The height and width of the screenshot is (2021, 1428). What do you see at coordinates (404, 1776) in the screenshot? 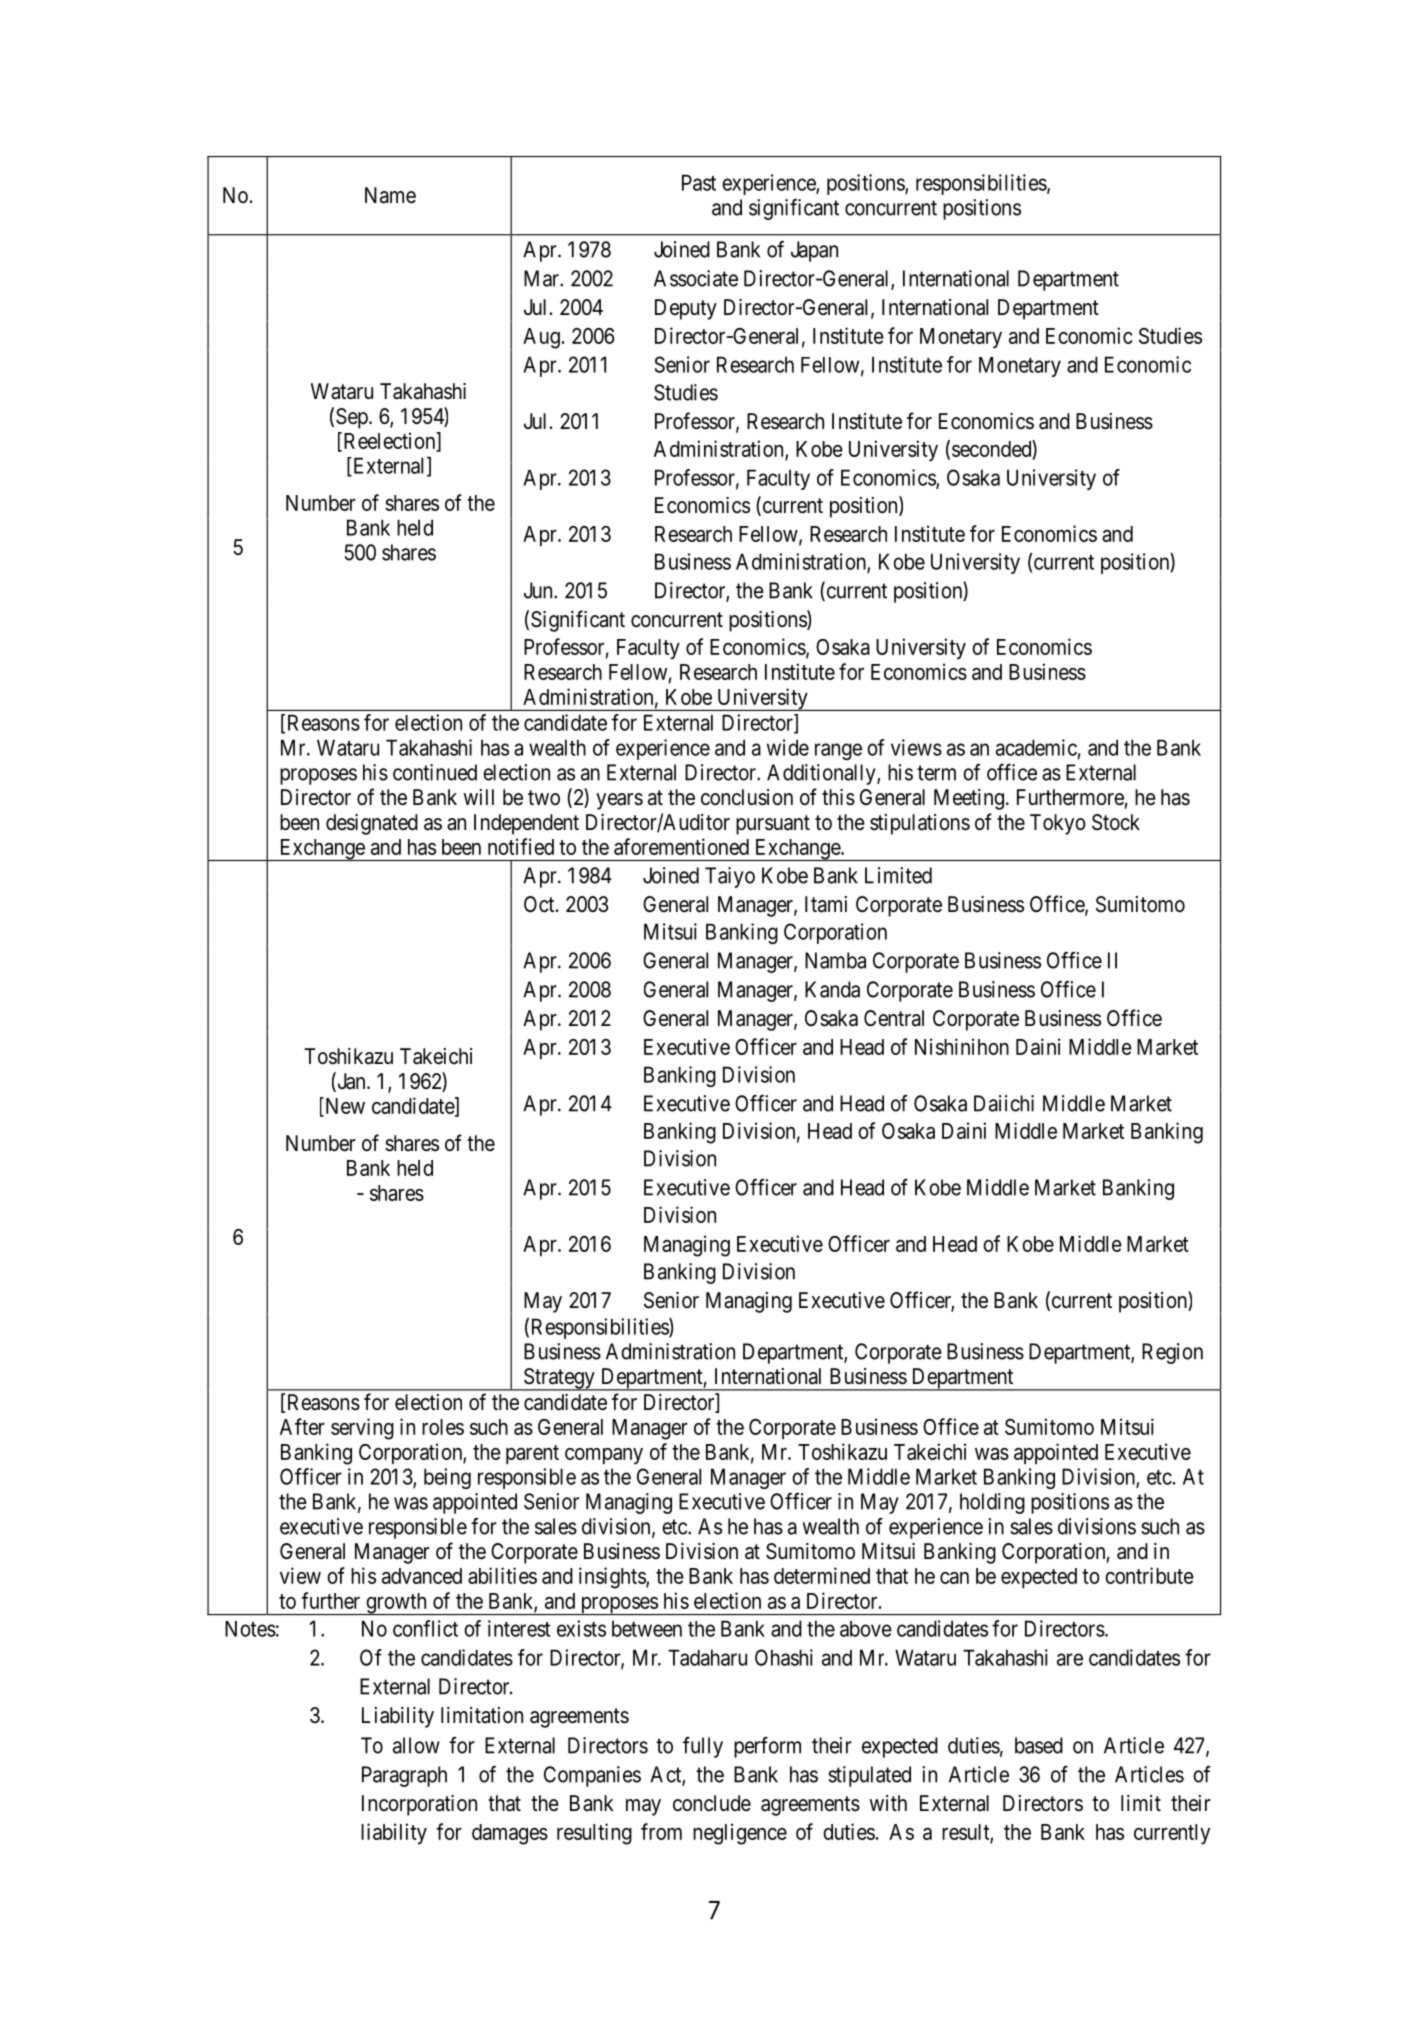
I see `Paragraph` at bounding box center [404, 1776].
